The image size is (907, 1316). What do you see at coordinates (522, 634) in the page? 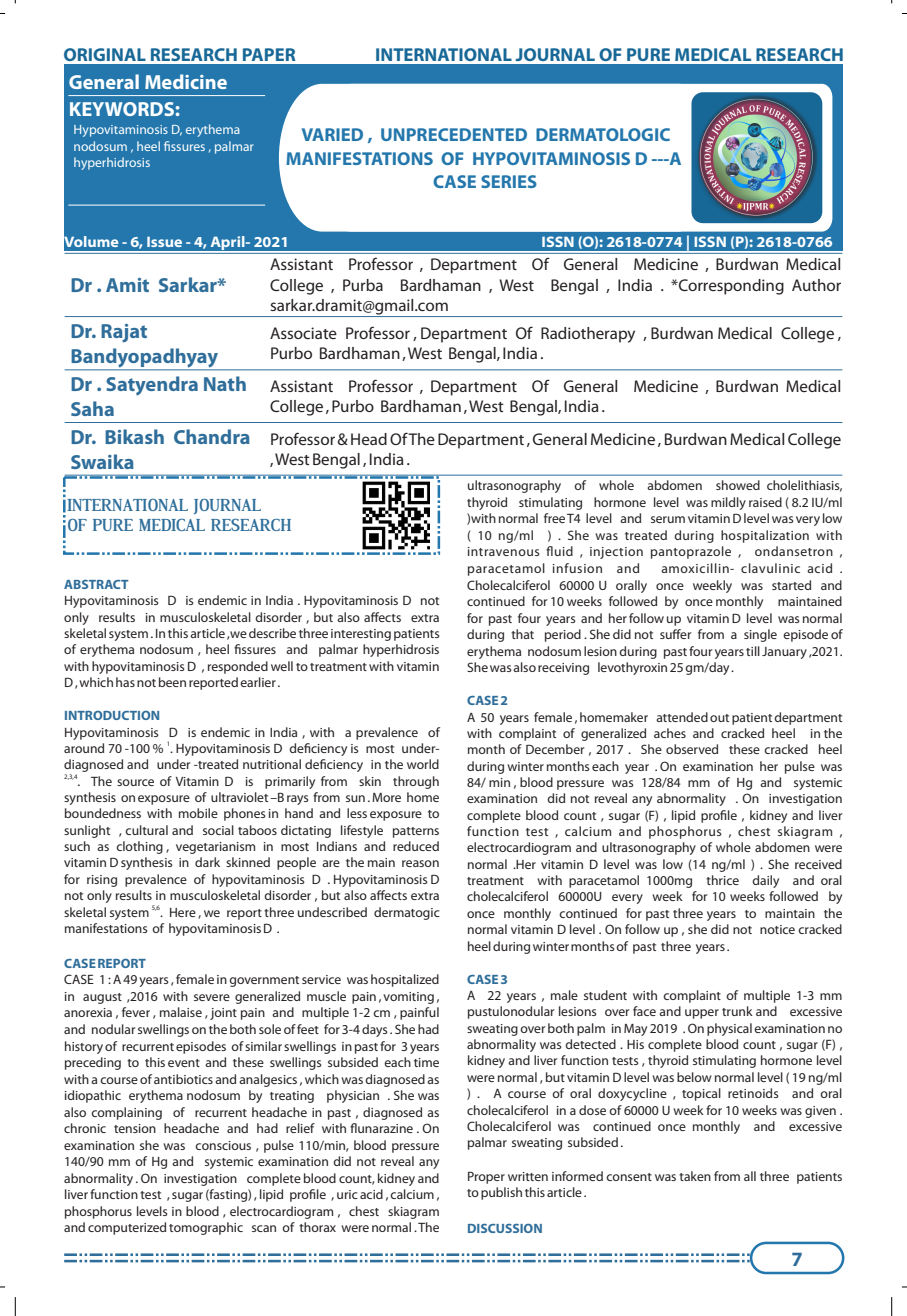
I see `that` at bounding box center [522, 634].
